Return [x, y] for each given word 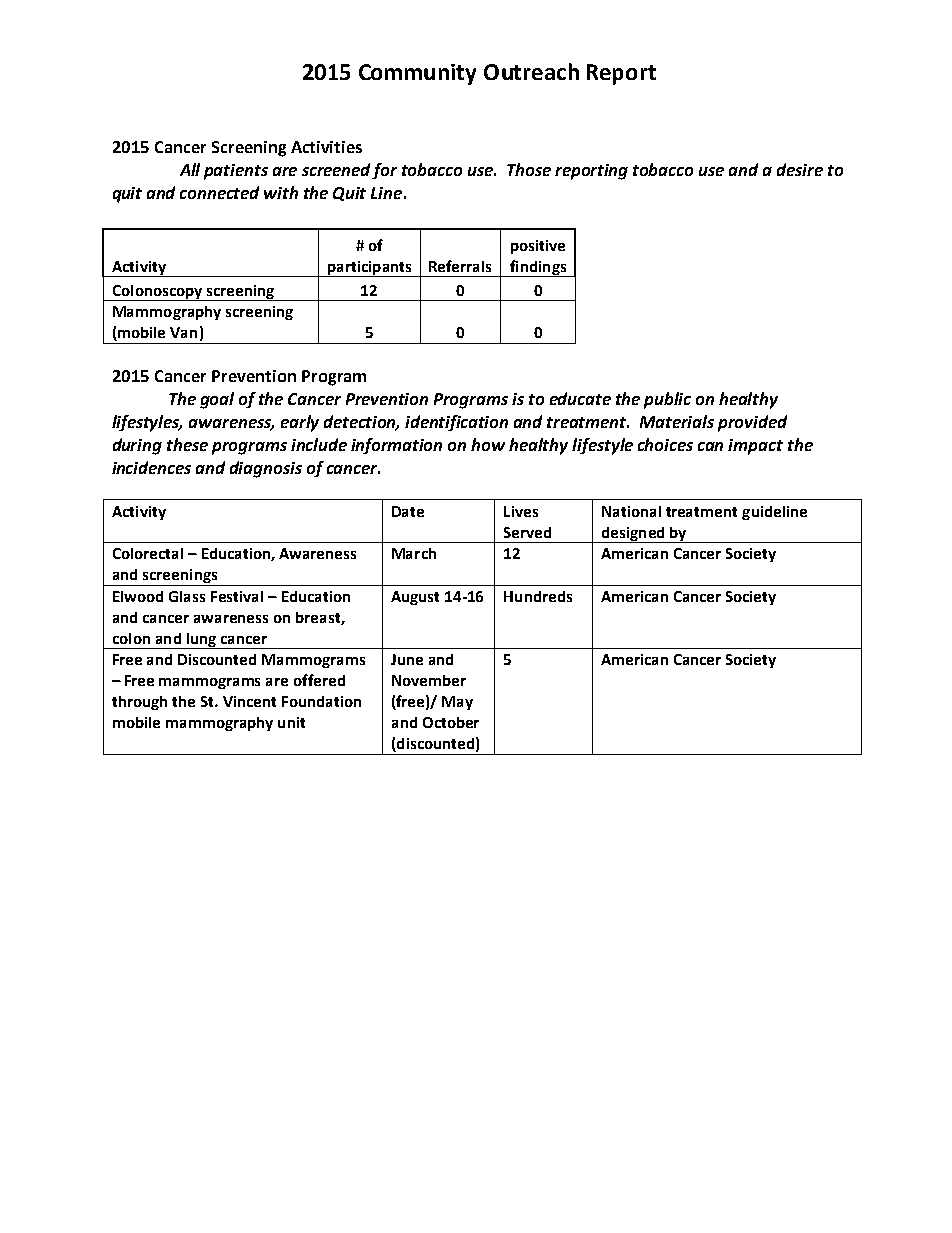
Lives [521, 511]
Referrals [460, 266]
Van [183, 332]
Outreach [531, 71]
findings [538, 268]
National [631, 511]
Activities [326, 147]
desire [800, 169]
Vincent [249, 701]
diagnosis [266, 469]
